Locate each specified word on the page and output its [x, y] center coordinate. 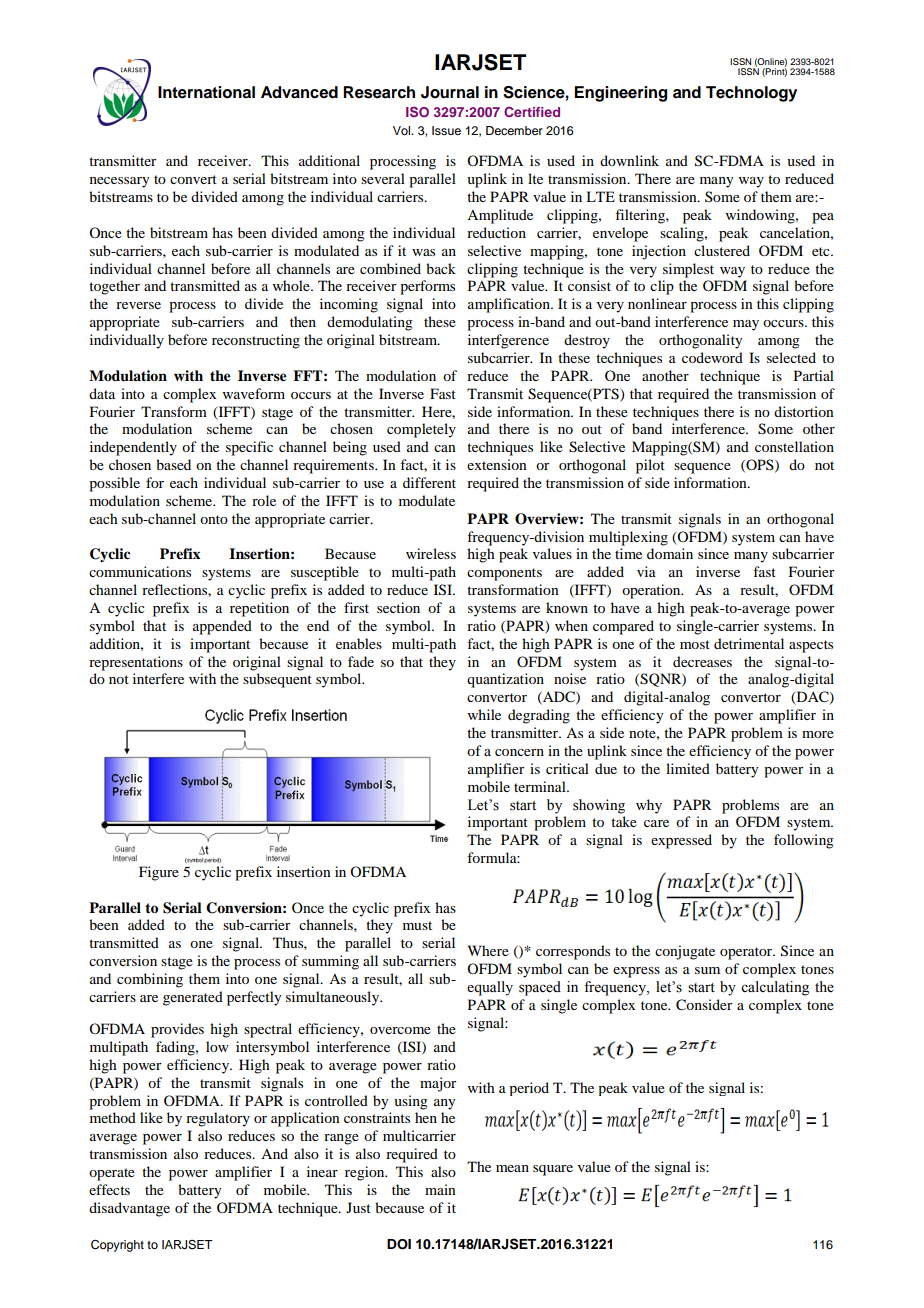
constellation [794, 446]
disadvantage [129, 1209]
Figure [159, 873]
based [173, 464]
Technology [751, 94]
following [804, 841]
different [429, 482]
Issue [446, 130]
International [206, 92]
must [417, 925]
